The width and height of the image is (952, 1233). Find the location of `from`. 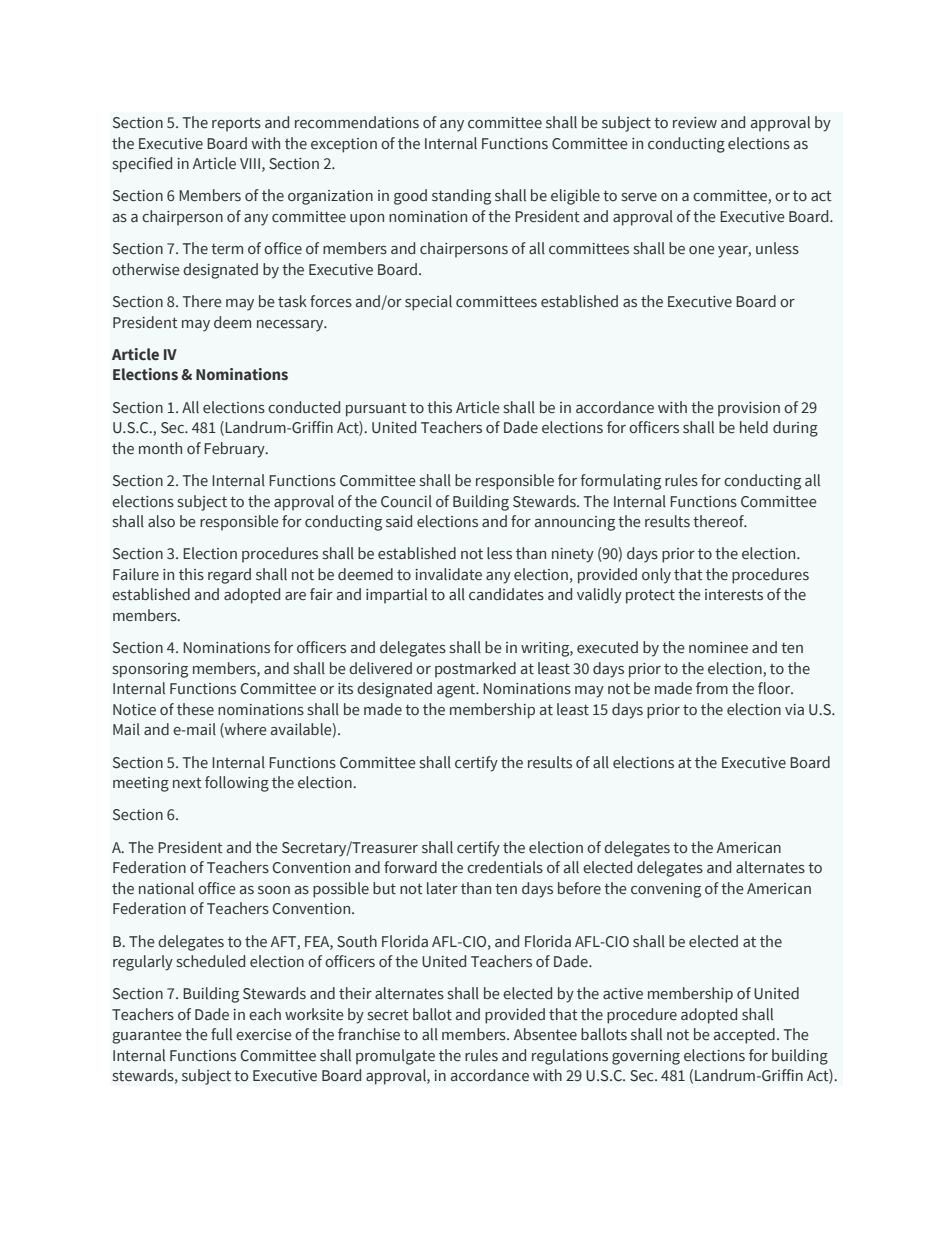

from is located at coordinates (712, 688).
